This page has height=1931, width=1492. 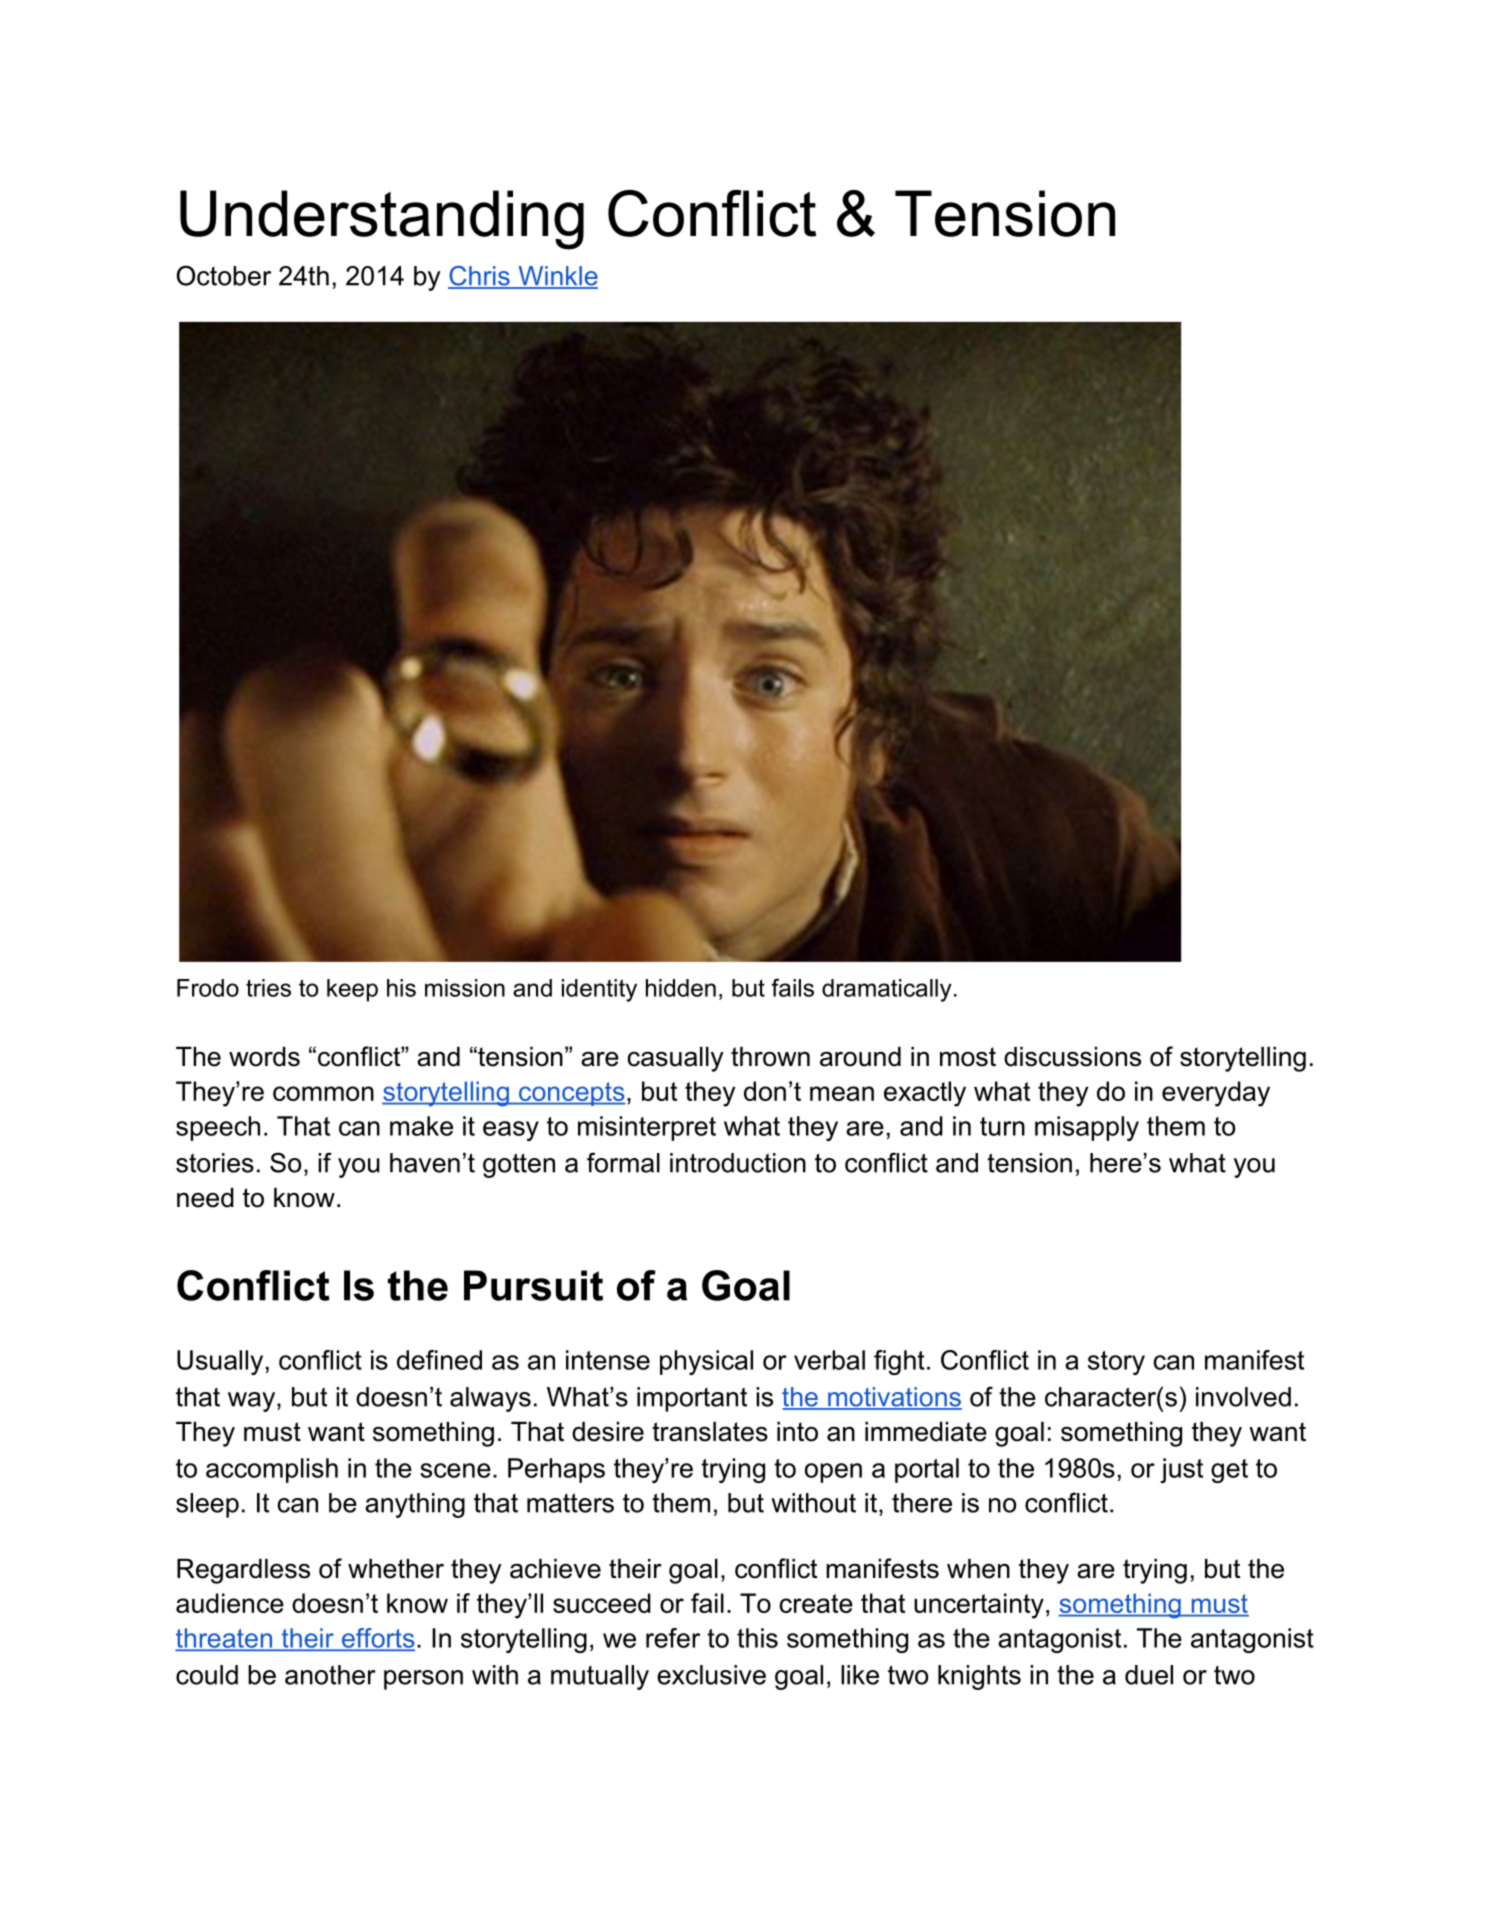 What do you see at coordinates (1002, 1126) in the page?
I see `turn` at bounding box center [1002, 1126].
